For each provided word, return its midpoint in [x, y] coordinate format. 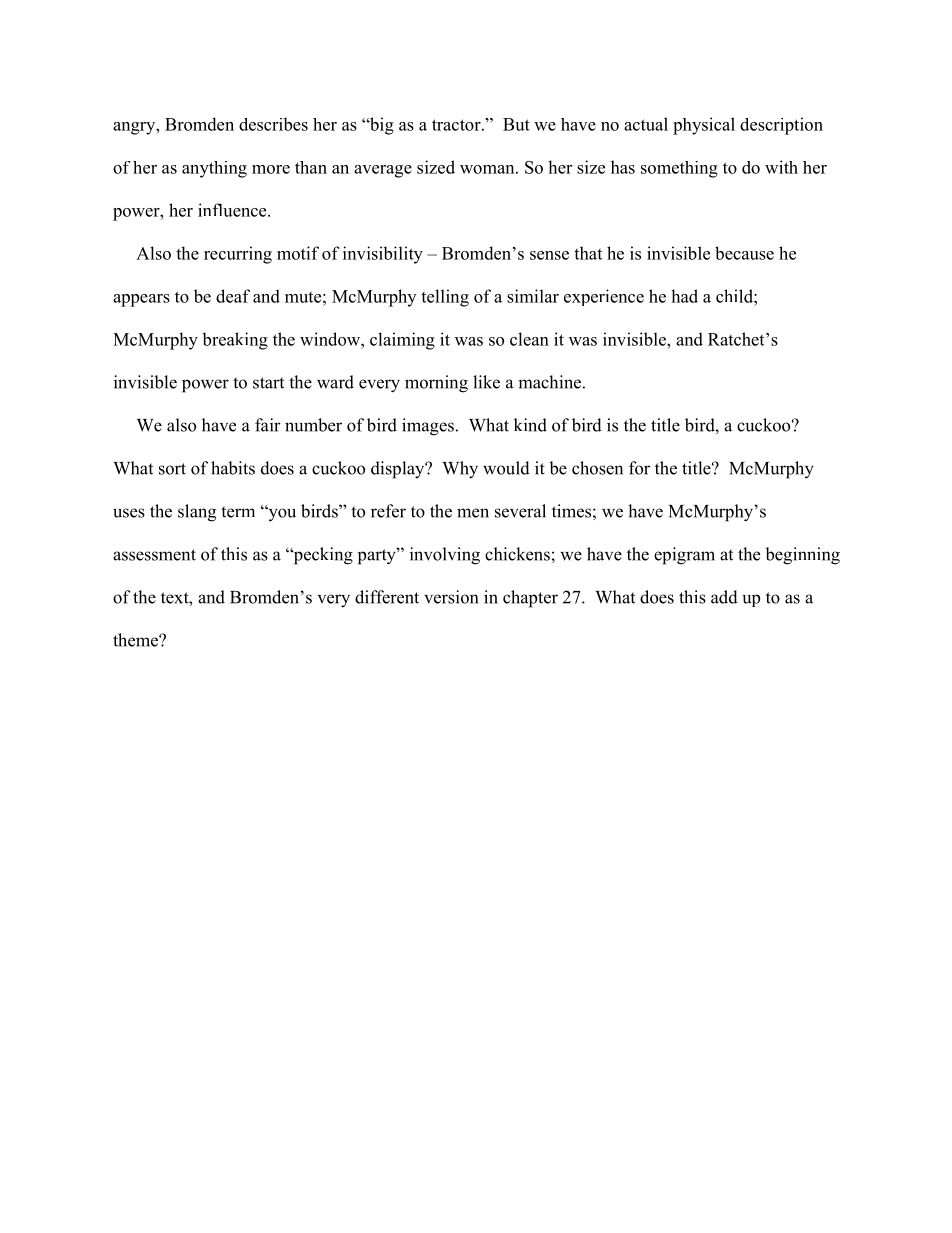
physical [704, 126]
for [639, 468]
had [684, 296]
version [451, 597]
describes [273, 124]
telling [445, 298]
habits [233, 468]
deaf [233, 296]
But [516, 124]
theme [136, 640]
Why [460, 470]
